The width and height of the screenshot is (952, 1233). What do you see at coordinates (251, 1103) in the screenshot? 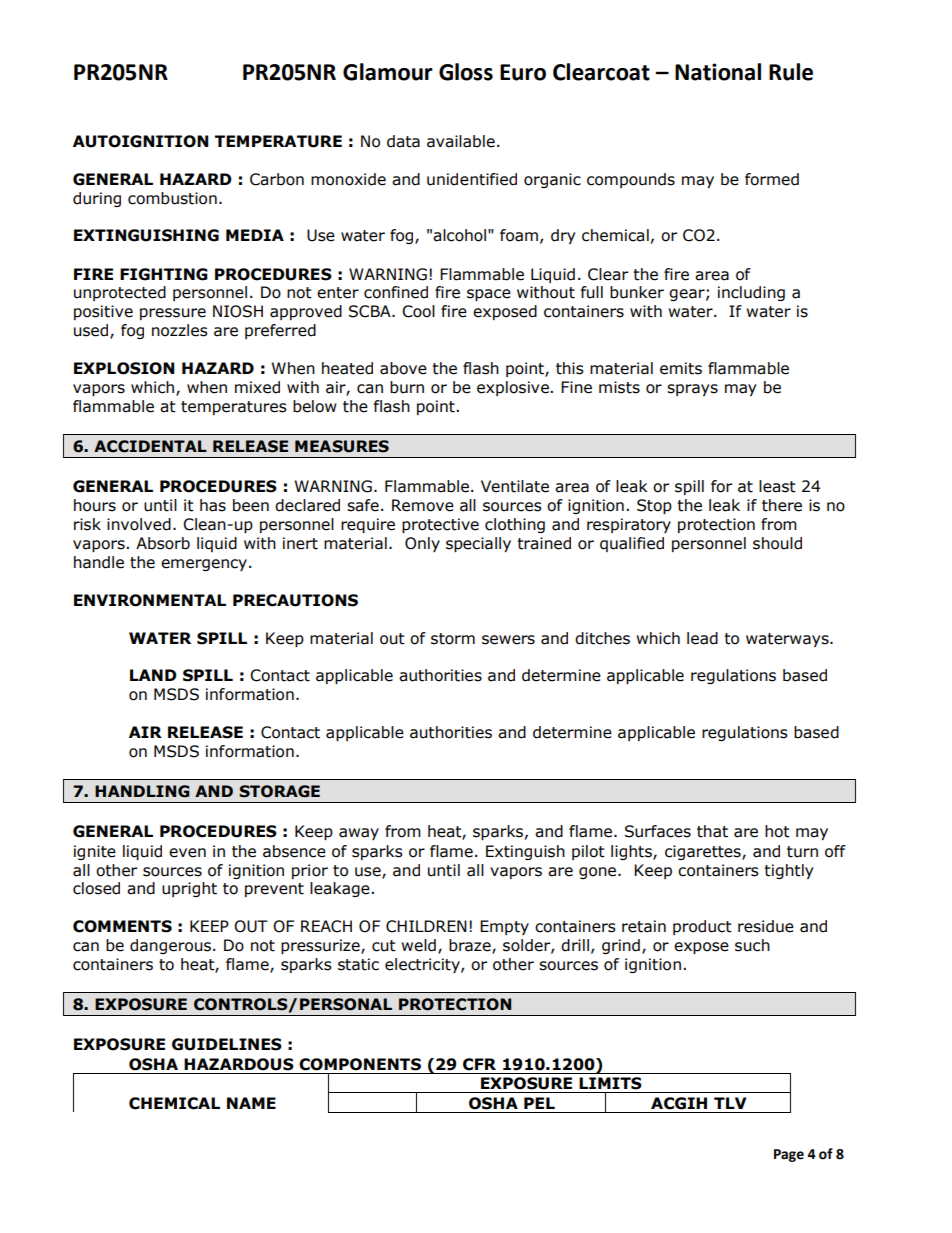
I see `NAME` at bounding box center [251, 1103].
